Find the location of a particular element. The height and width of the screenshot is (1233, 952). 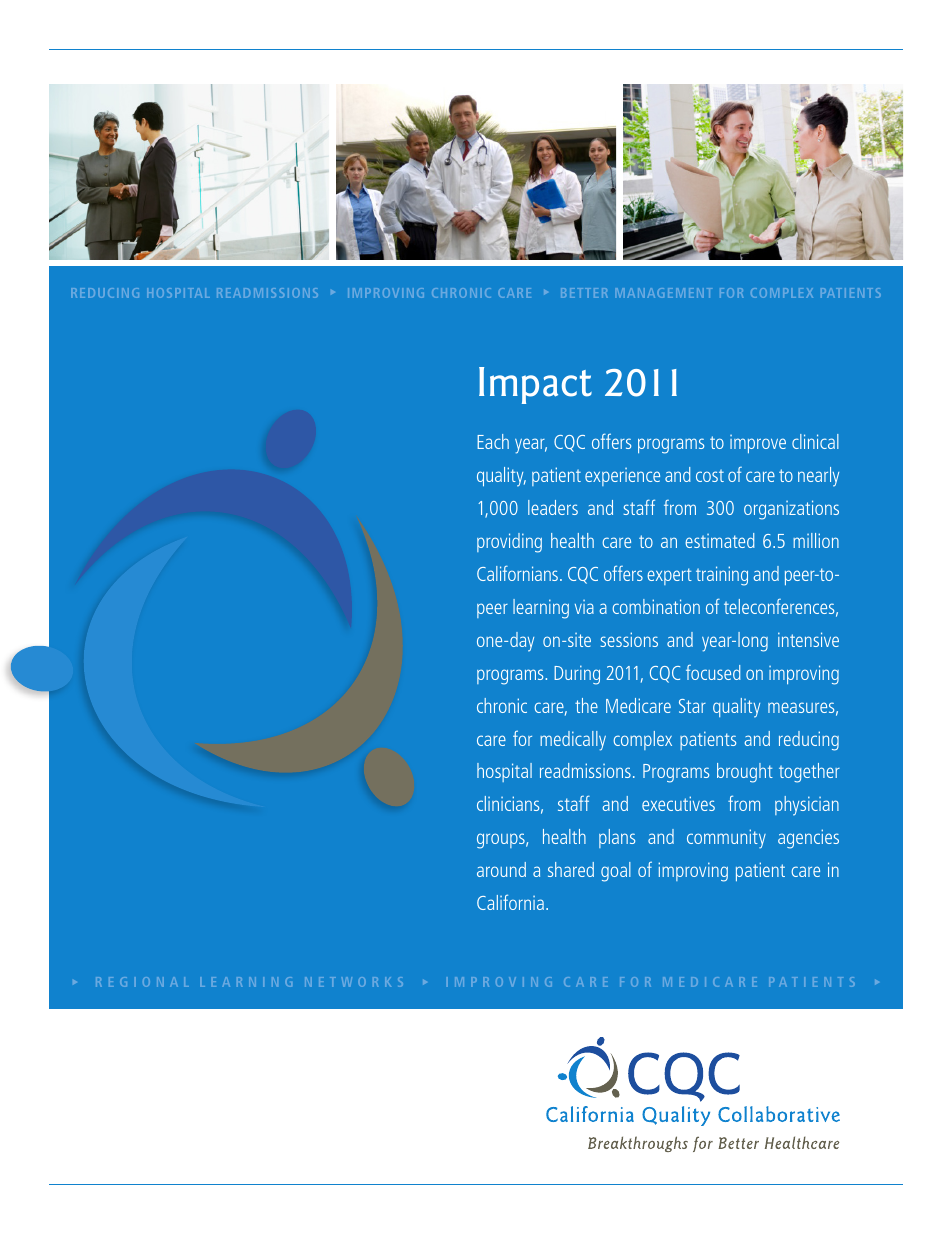

sessions is located at coordinates (629, 639).
